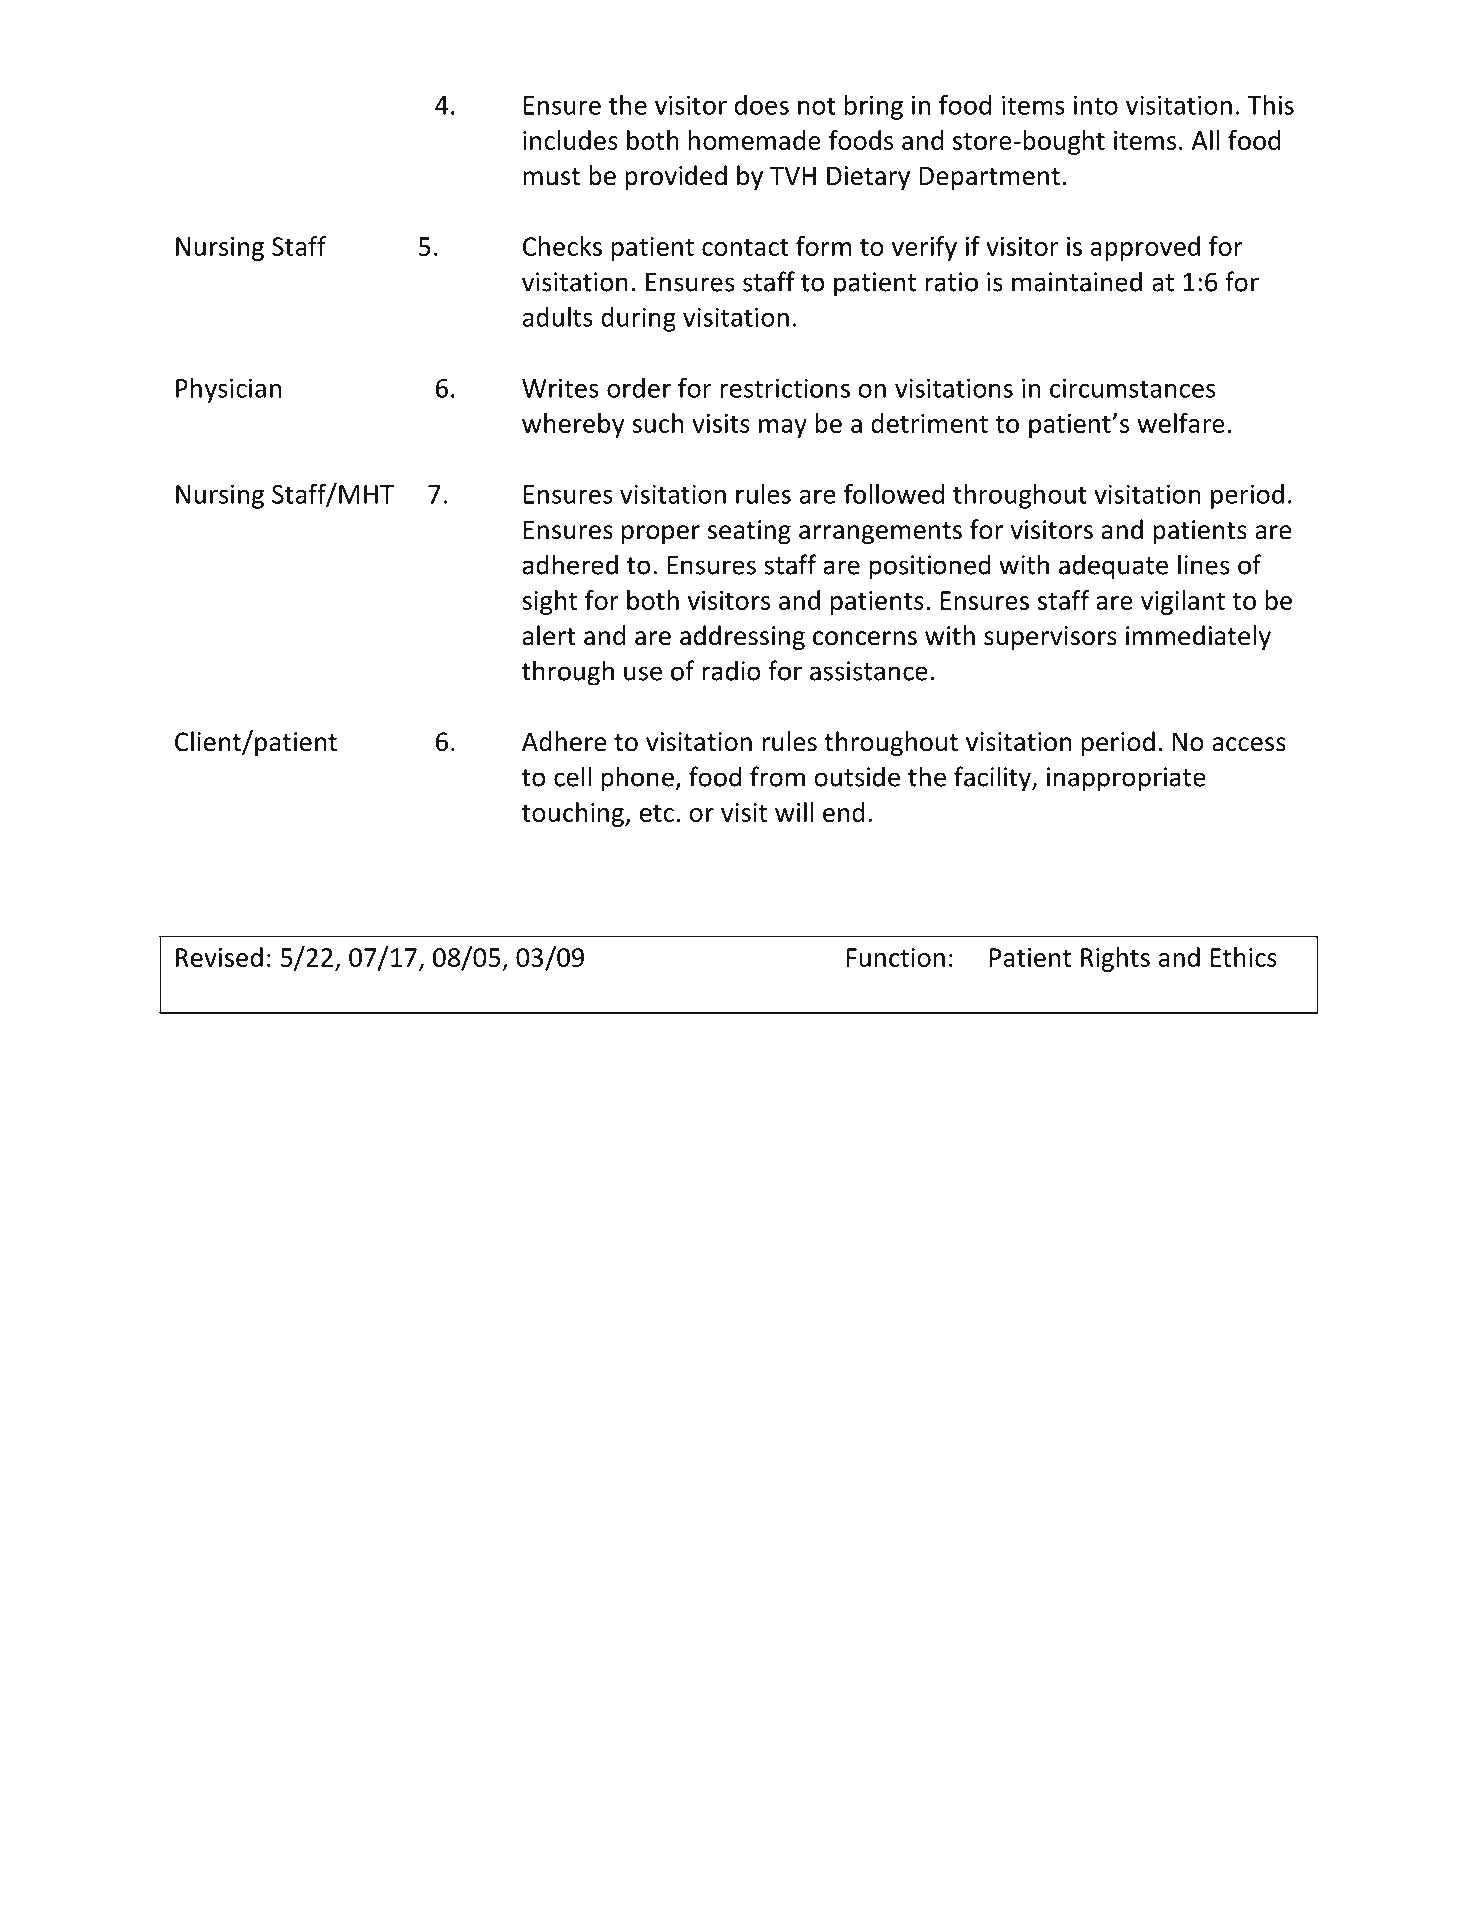  What do you see at coordinates (749, 532) in the screenshot?
I see `seating` at bounding box center [749, 532].
